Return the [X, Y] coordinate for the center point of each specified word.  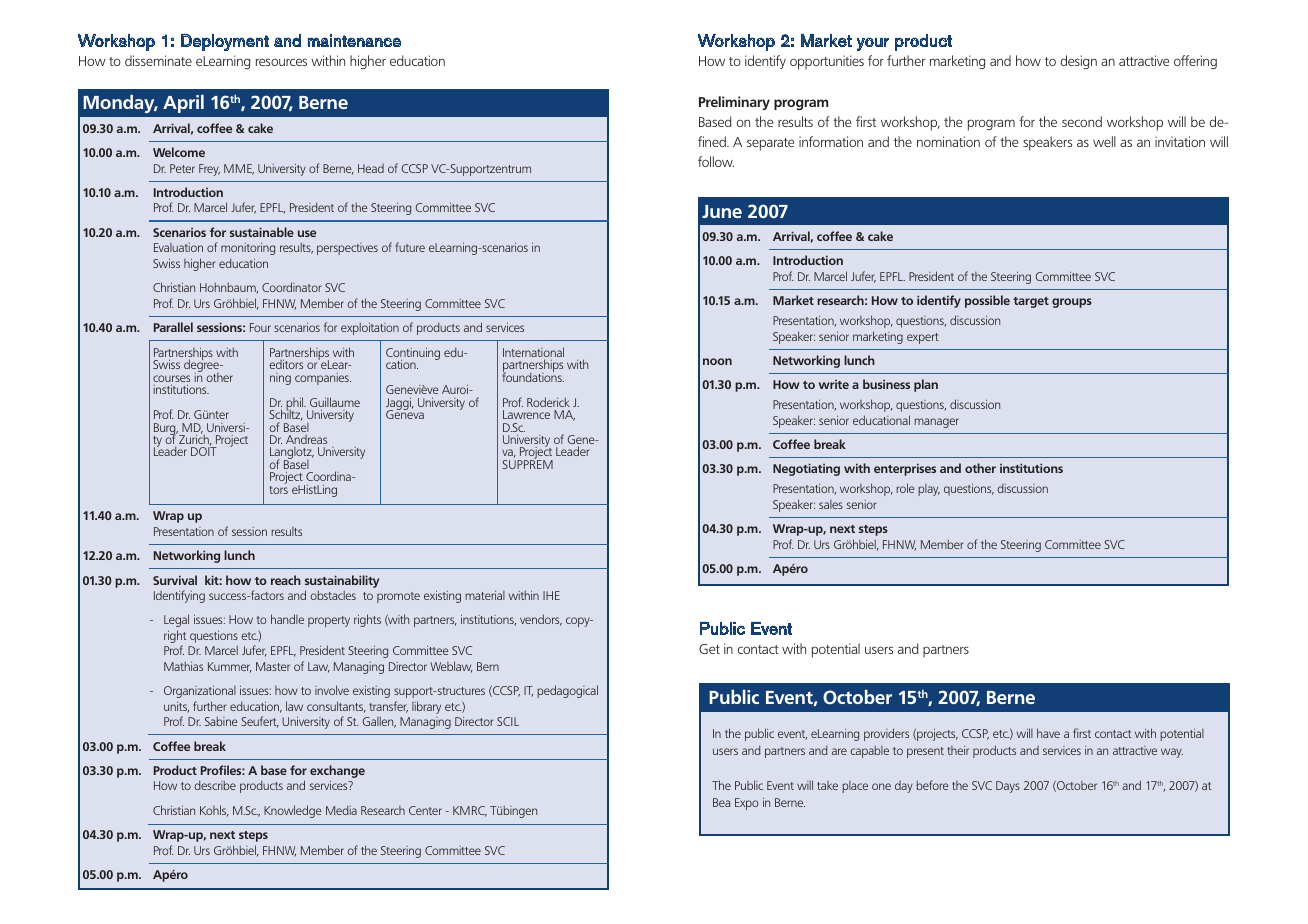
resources [281, 62]
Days [1008, 787]
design [1078, 62]
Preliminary [734, 103]
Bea [721, 802]
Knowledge [293, 811]
